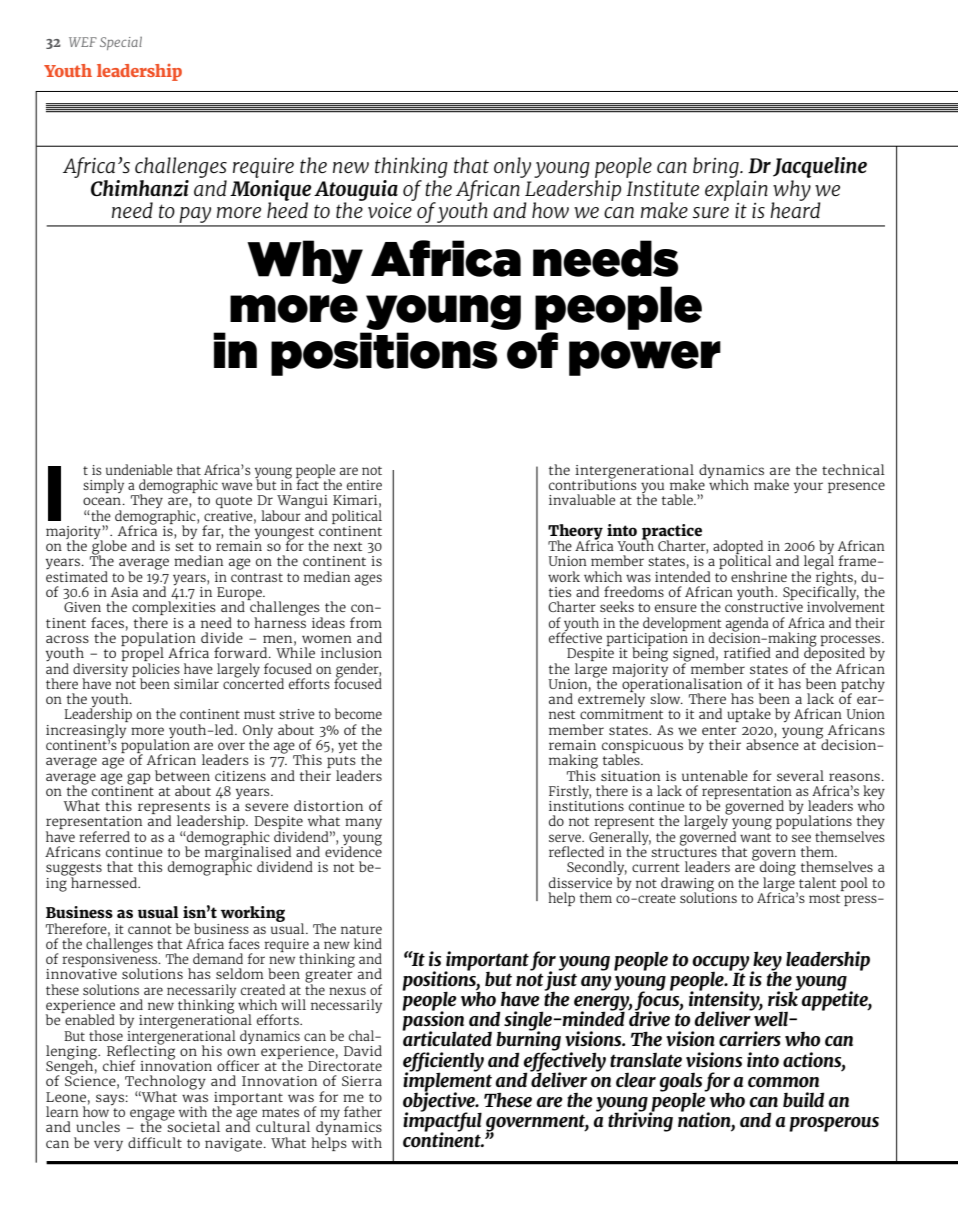  What do you see at coordinates (808, 487) in the image?
I see `your` at bounding box center [808, 487].
